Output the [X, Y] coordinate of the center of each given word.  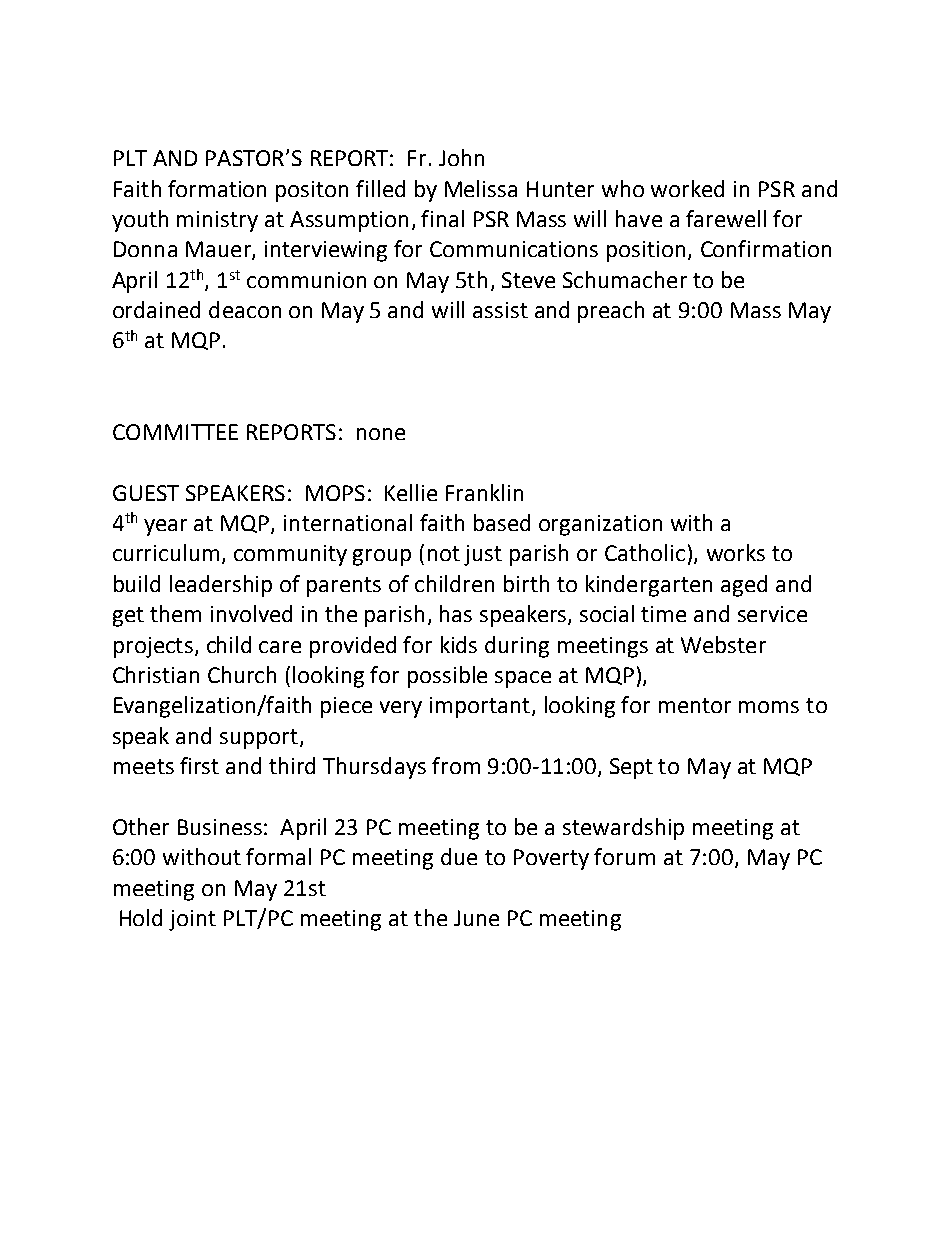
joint [192, 920]
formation [217, 188]
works [736, 552]
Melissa [481, 188]
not [444, 553]
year [165, 527]
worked [687, 188]
